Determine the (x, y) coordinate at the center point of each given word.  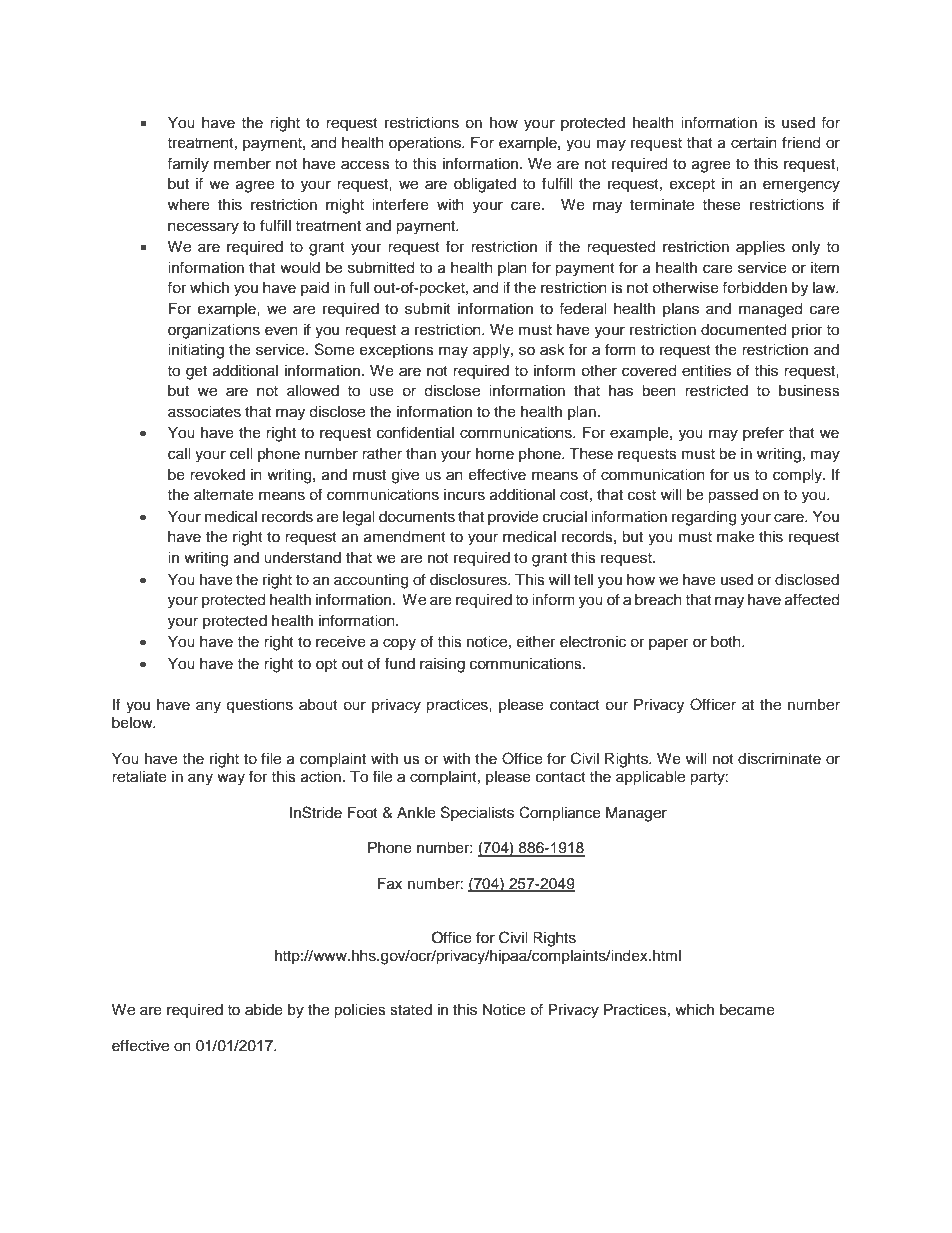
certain (754, 143)
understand (302, 558)
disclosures (469, 580)
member (242, 164)
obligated (485, 185)
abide (264, 1010)
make (735, 537)
